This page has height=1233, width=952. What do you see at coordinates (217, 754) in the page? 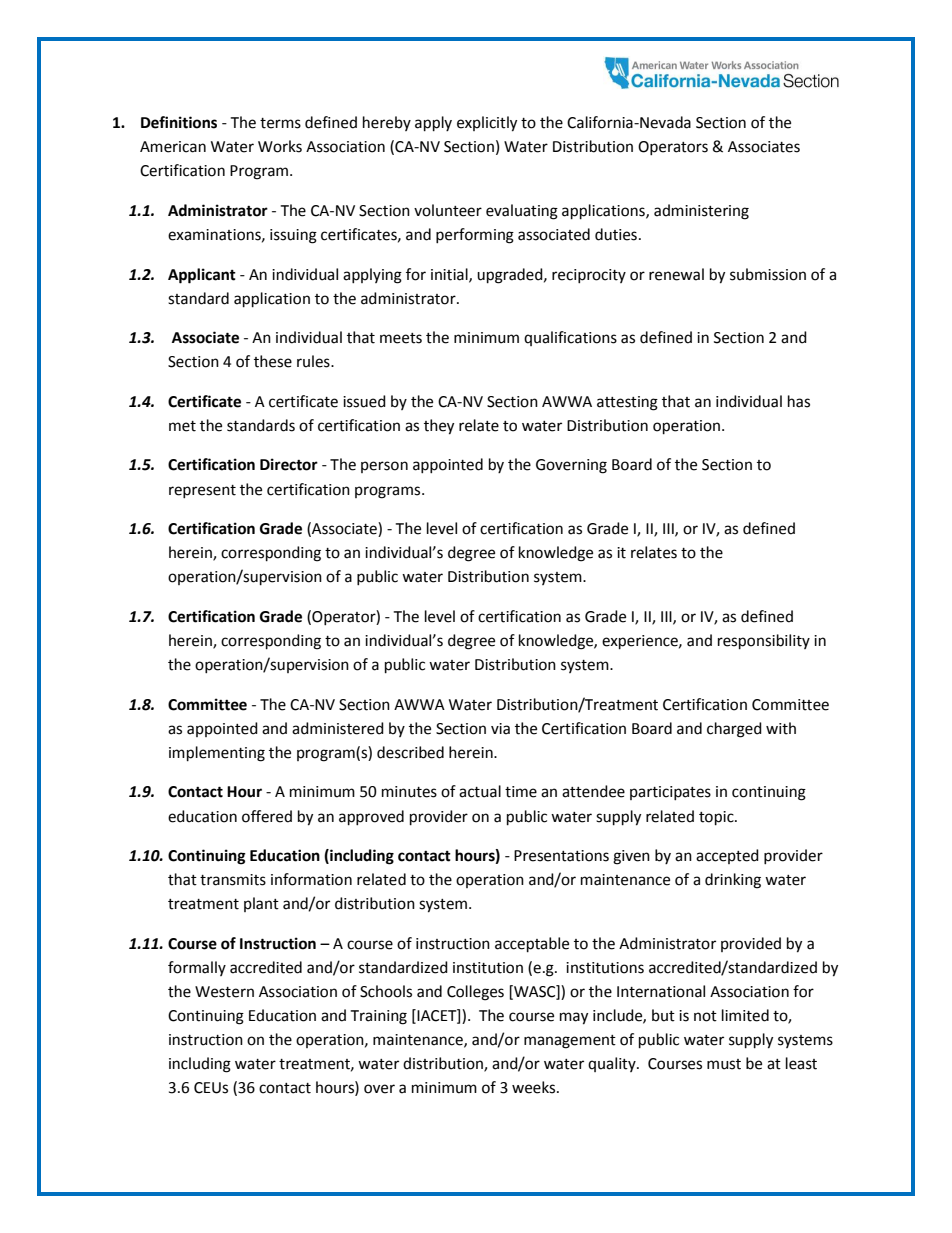
I see `implementing` at bounding box center [217, 754].
